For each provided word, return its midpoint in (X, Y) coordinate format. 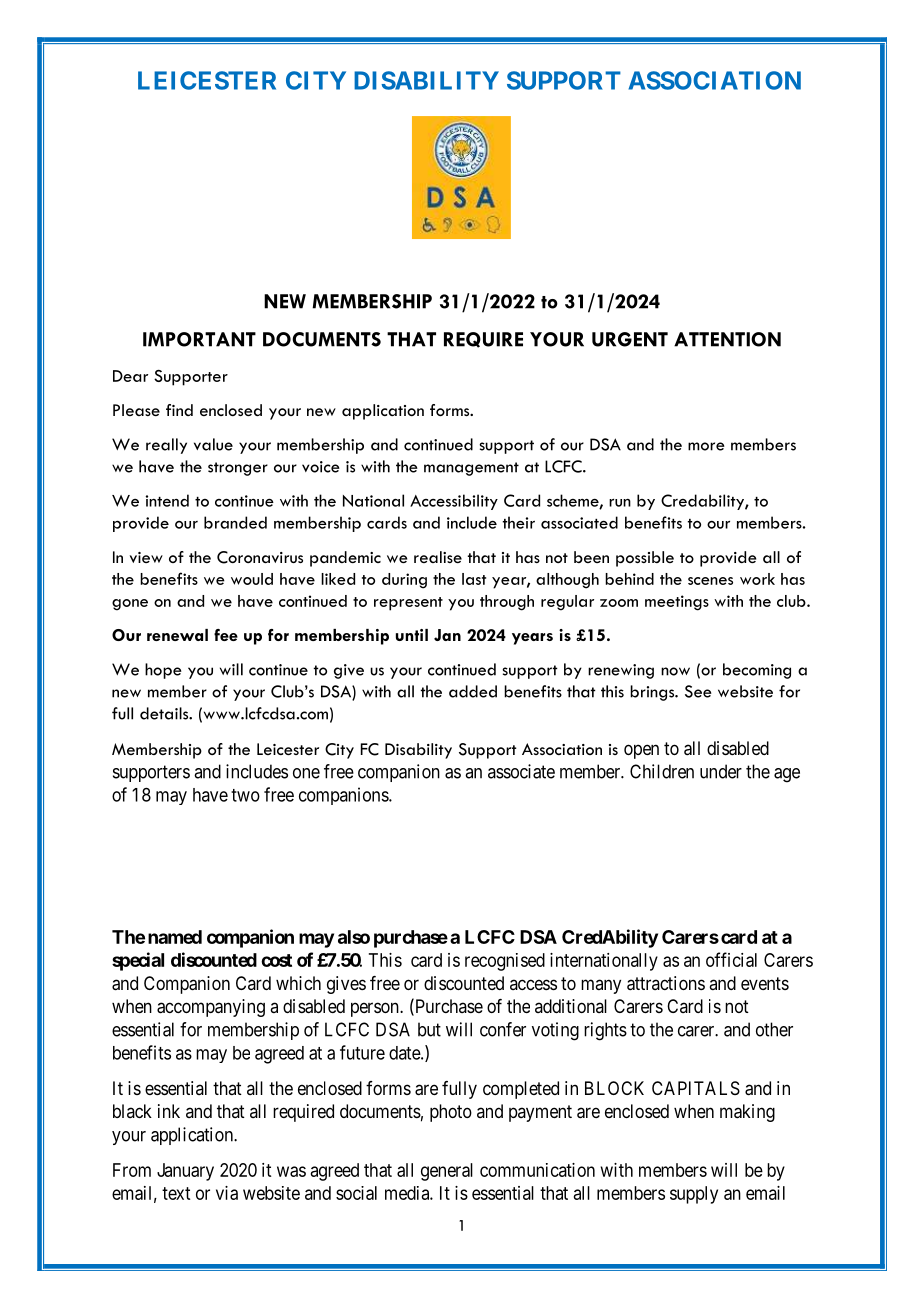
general (447, 1172)
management (471, 469)
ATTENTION (727, 339)
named (175, 937)
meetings (677, 603)
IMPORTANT (199, 339)
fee (226, 635)
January (185, 1172)
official (731, 959)
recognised (505, 962)
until (412, 635)
